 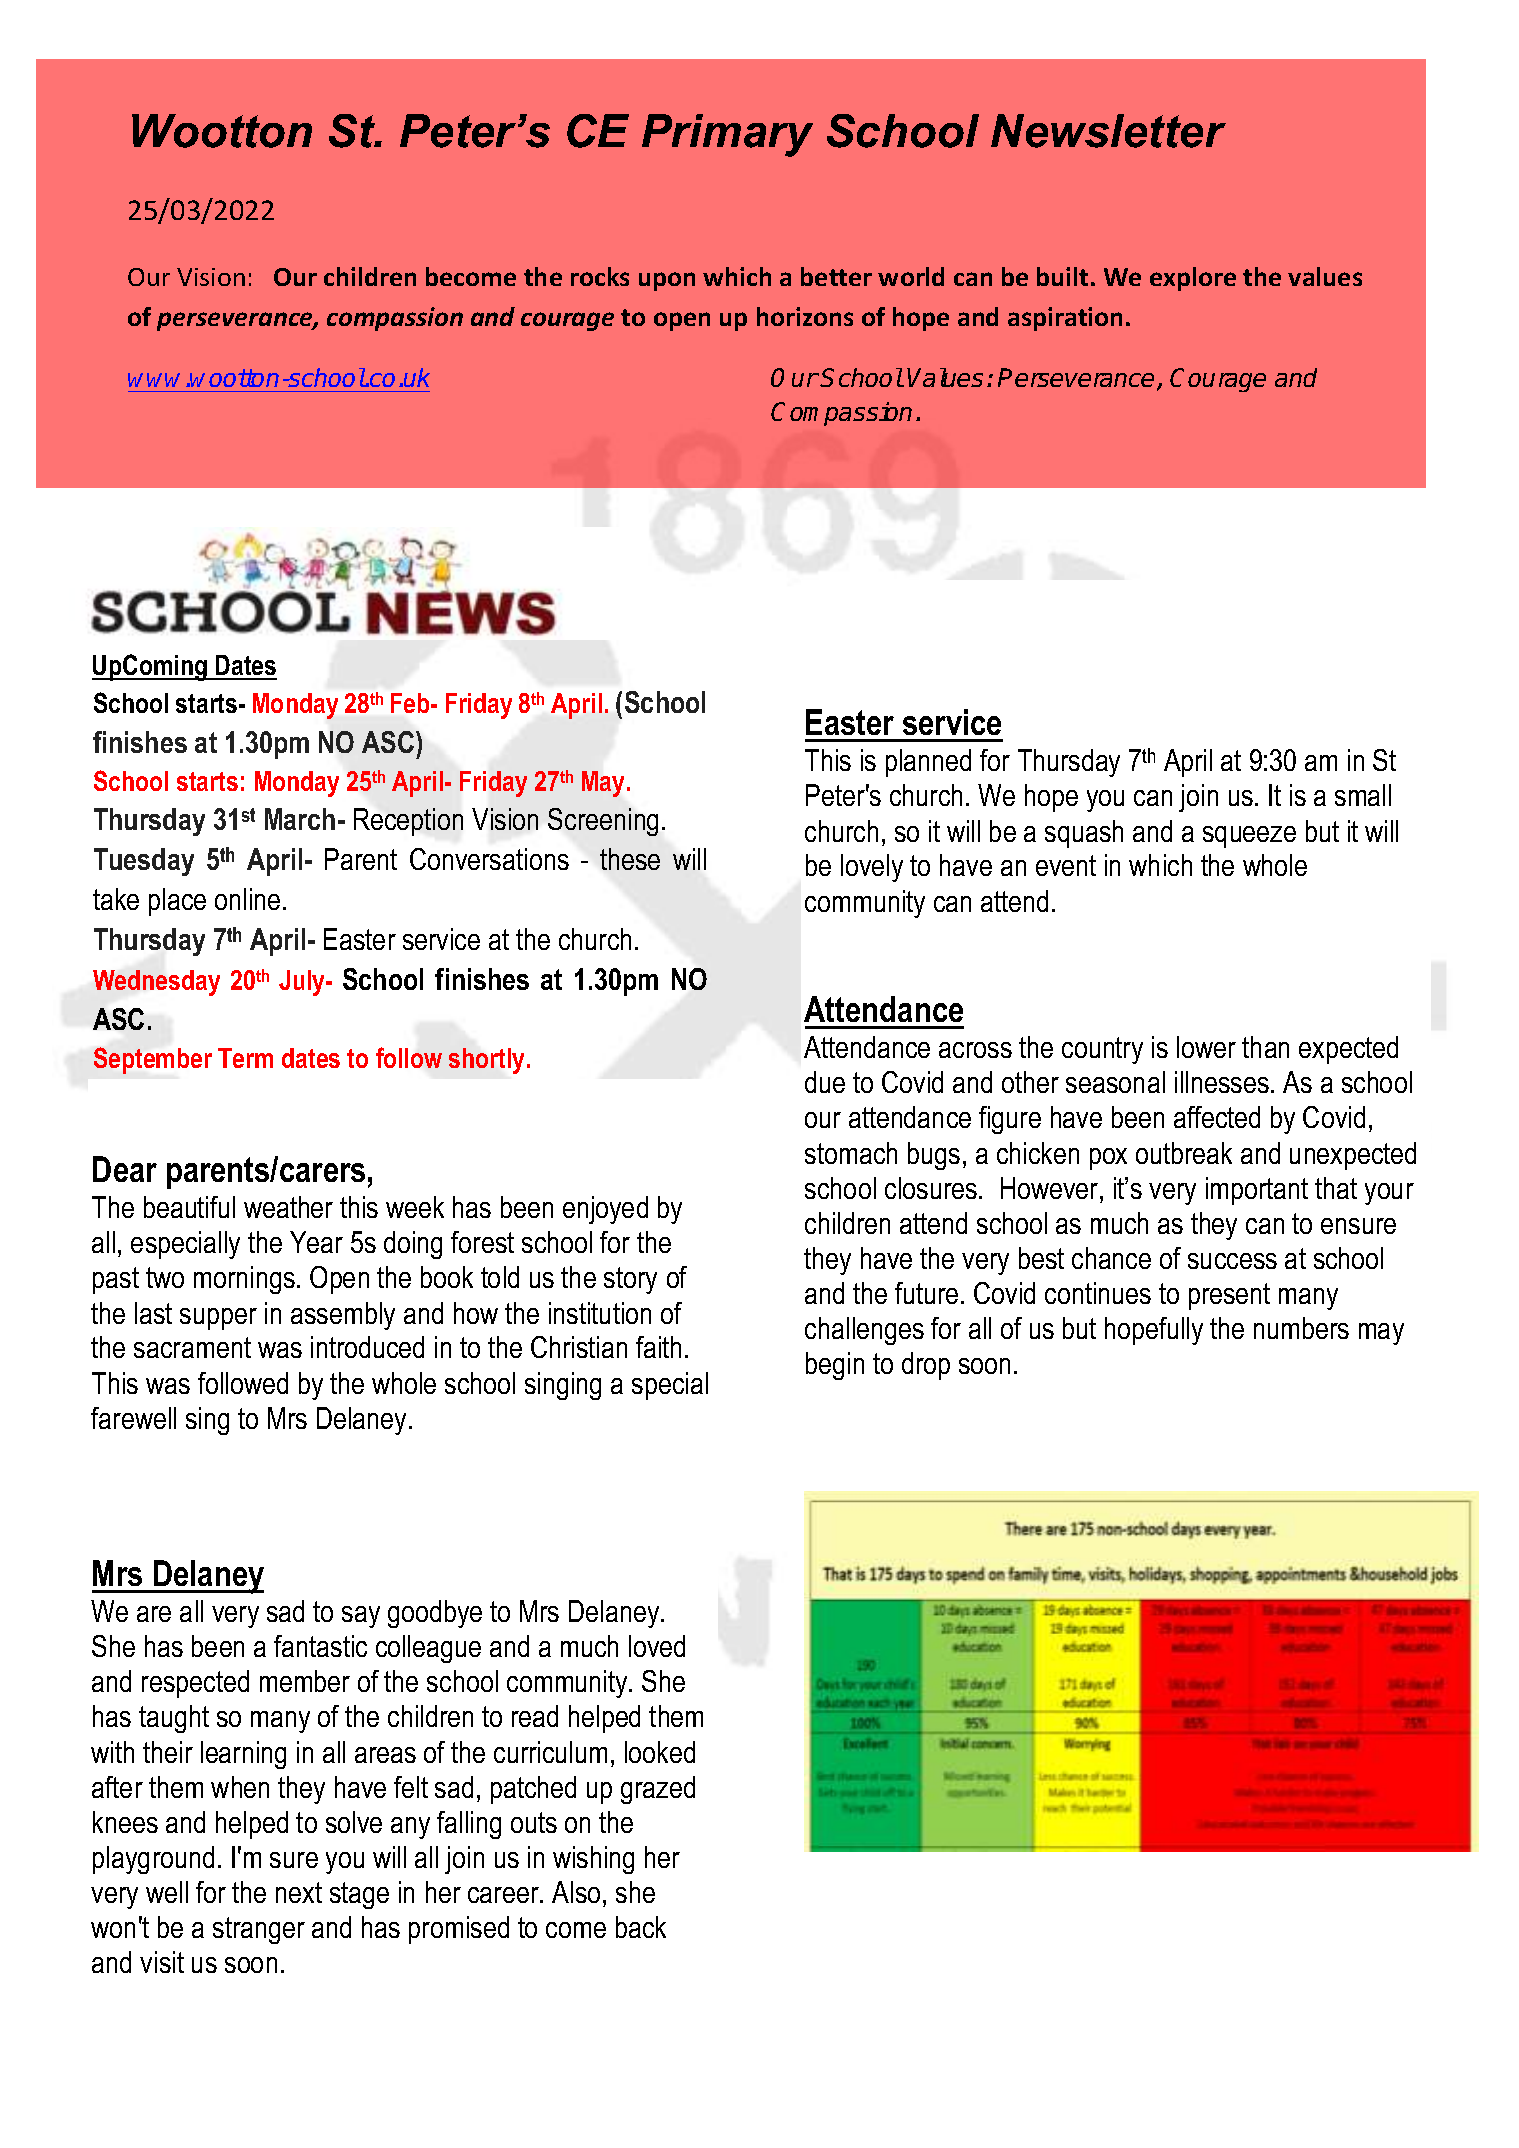 I want to click on faith, so click(x=658, y=1347).
